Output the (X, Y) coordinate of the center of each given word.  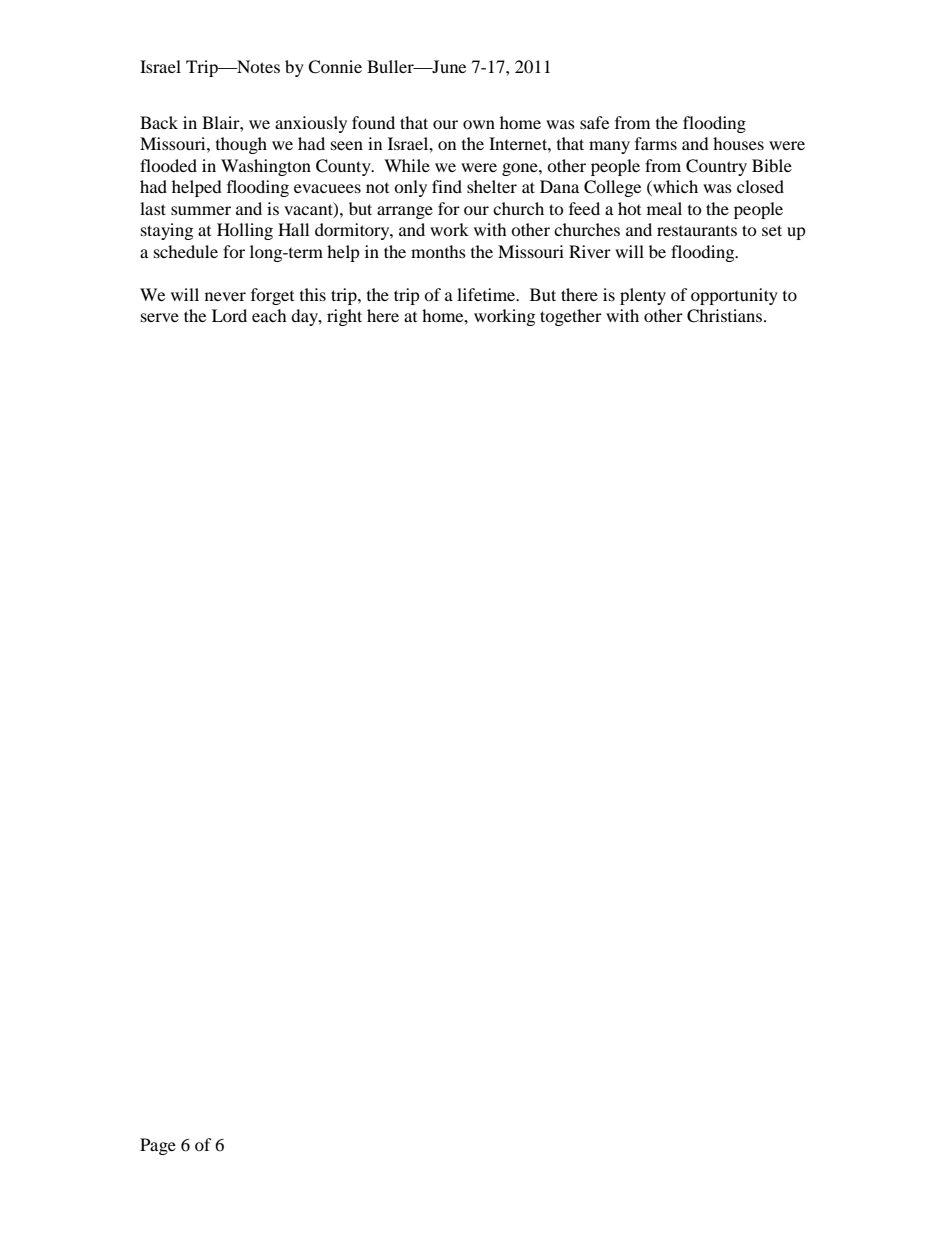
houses (738, 143)
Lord (229, 315)
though (241, 145)
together (571, 317)
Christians (726, 316)
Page (158, 1146)
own (479, 124)
